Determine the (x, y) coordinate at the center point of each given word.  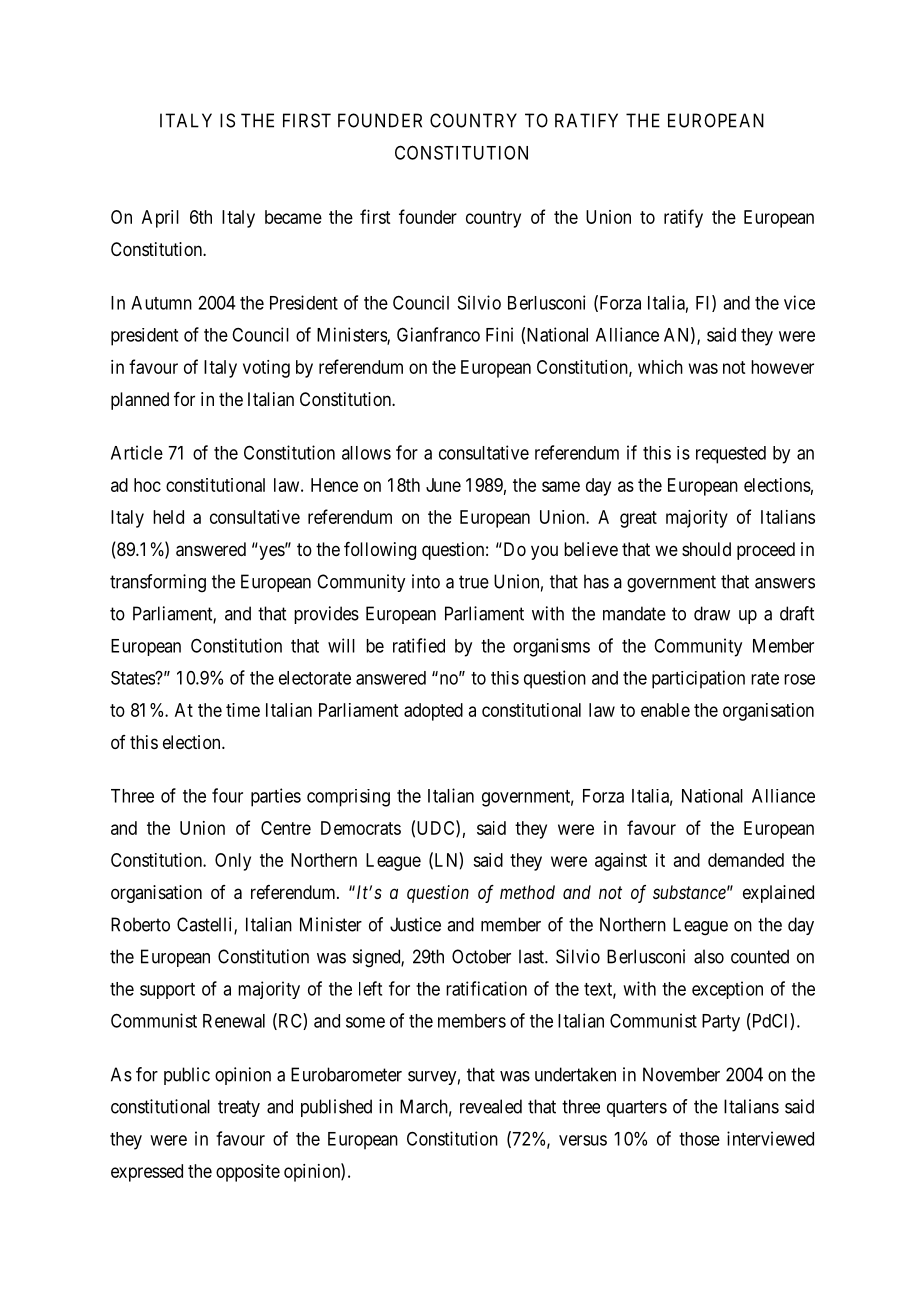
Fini (499, 334)
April (160, 219)
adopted (433, 712)
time (243, 710)
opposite (248, 1173)
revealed (491, 1106)
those (699, 1139)
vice (799, 302)
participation (698, 679)
